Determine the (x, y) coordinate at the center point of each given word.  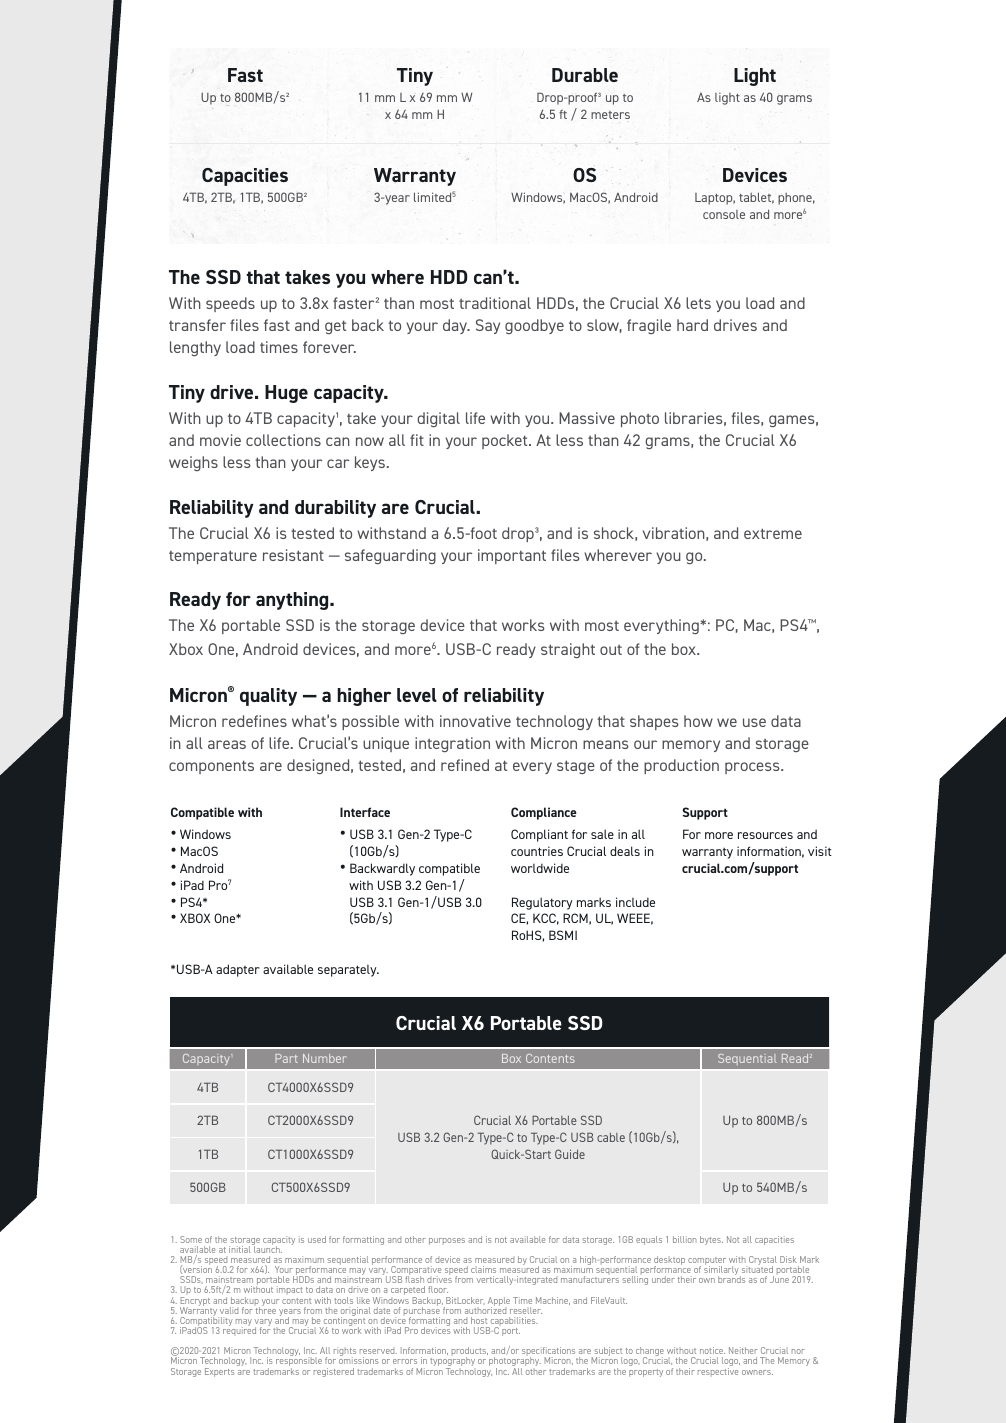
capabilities (513, 1323)
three (266, 1309)
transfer (197, 325)
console (724, 214)
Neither (743, 1350)
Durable (585, 75)
